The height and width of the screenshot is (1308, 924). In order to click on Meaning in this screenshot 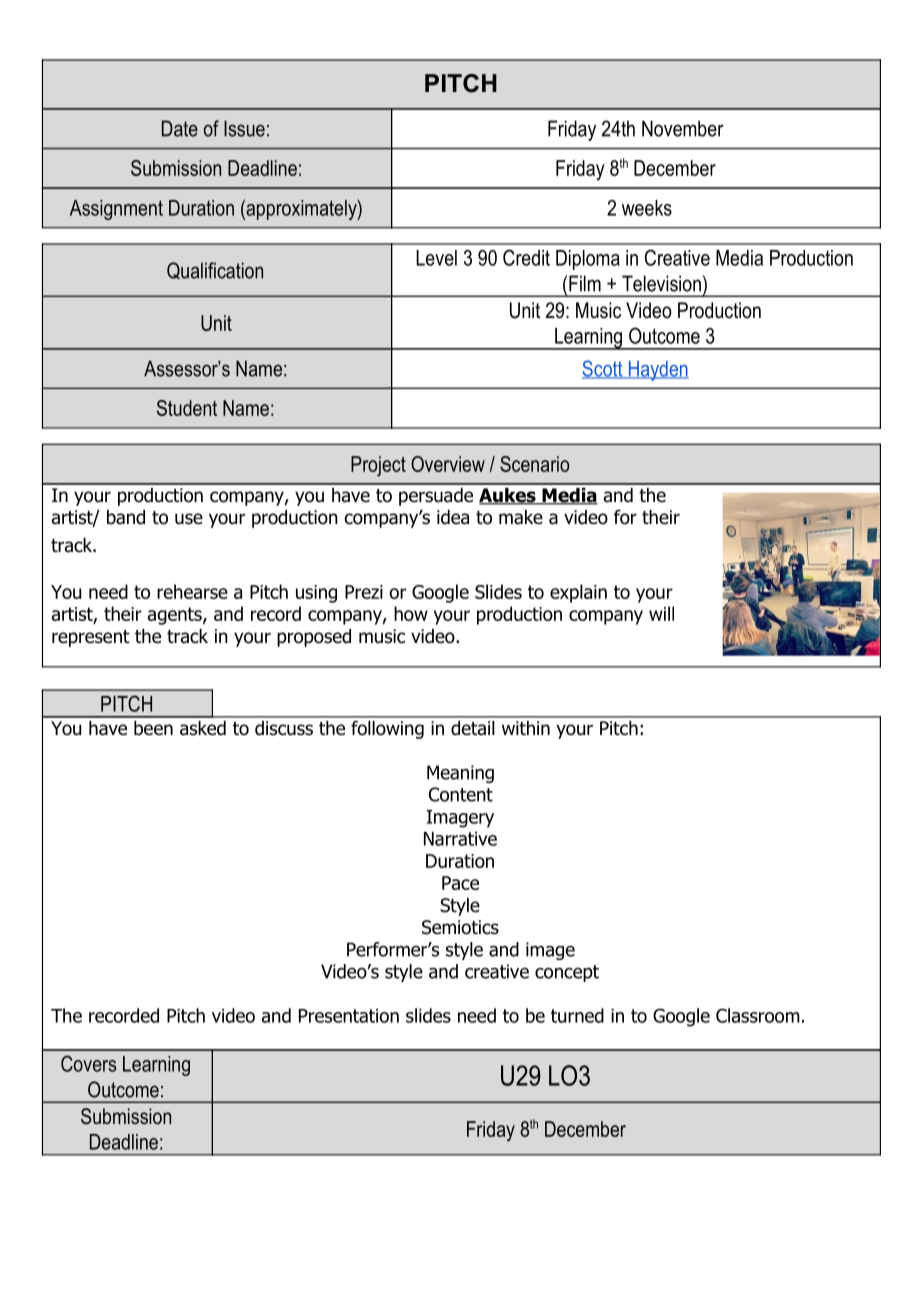, I will do `click(460, 774)`.
